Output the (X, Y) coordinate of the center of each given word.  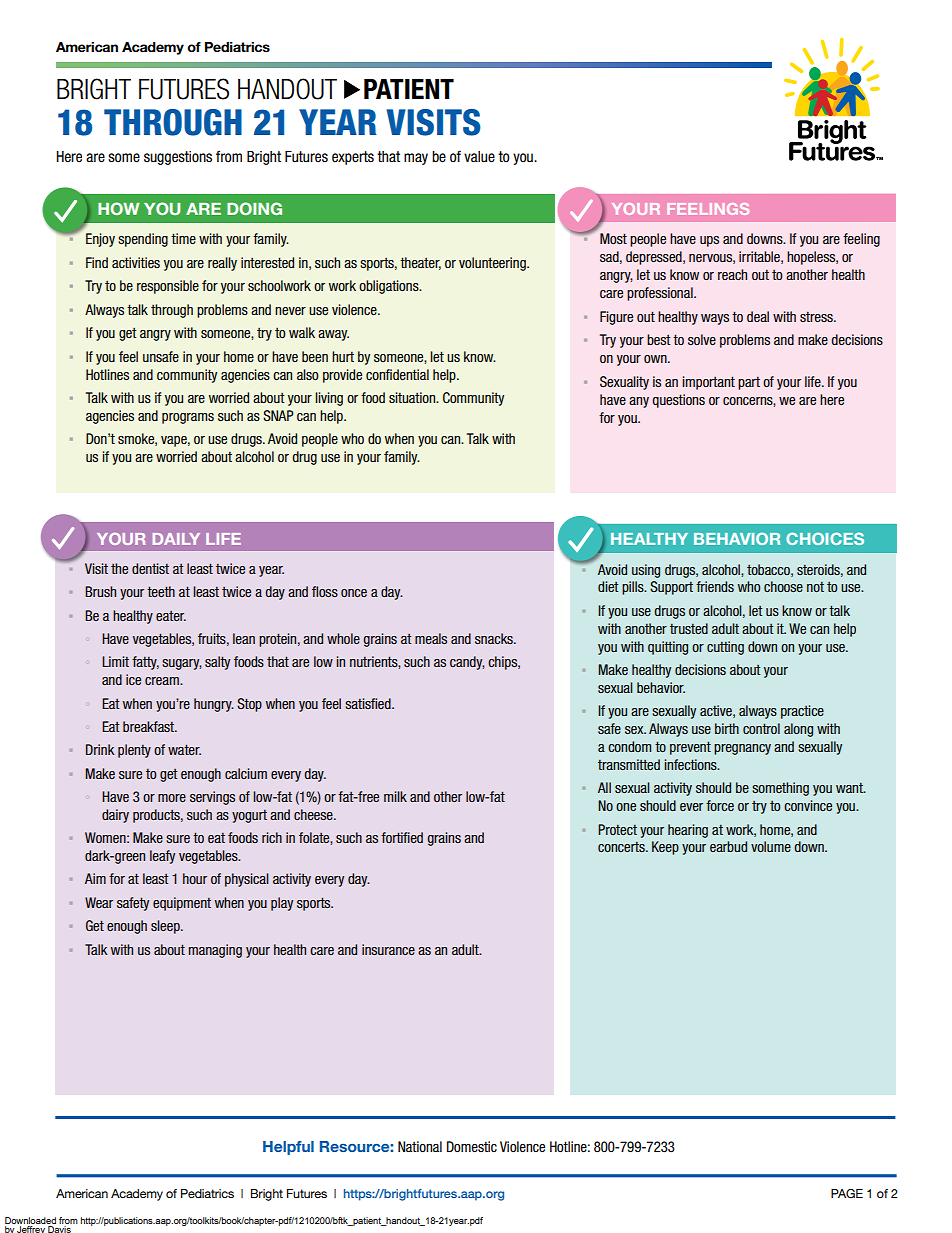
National (420, 1146)
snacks (495, 638)
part (749, 383)
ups (709, 241)
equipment (182, 904)
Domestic (472, 1147)
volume (771, 846)
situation (413, 397)
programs (188, 418)
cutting (725, 648)
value (479, 157)
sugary (182, 664)
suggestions (178, 158)
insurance (388, 949)
